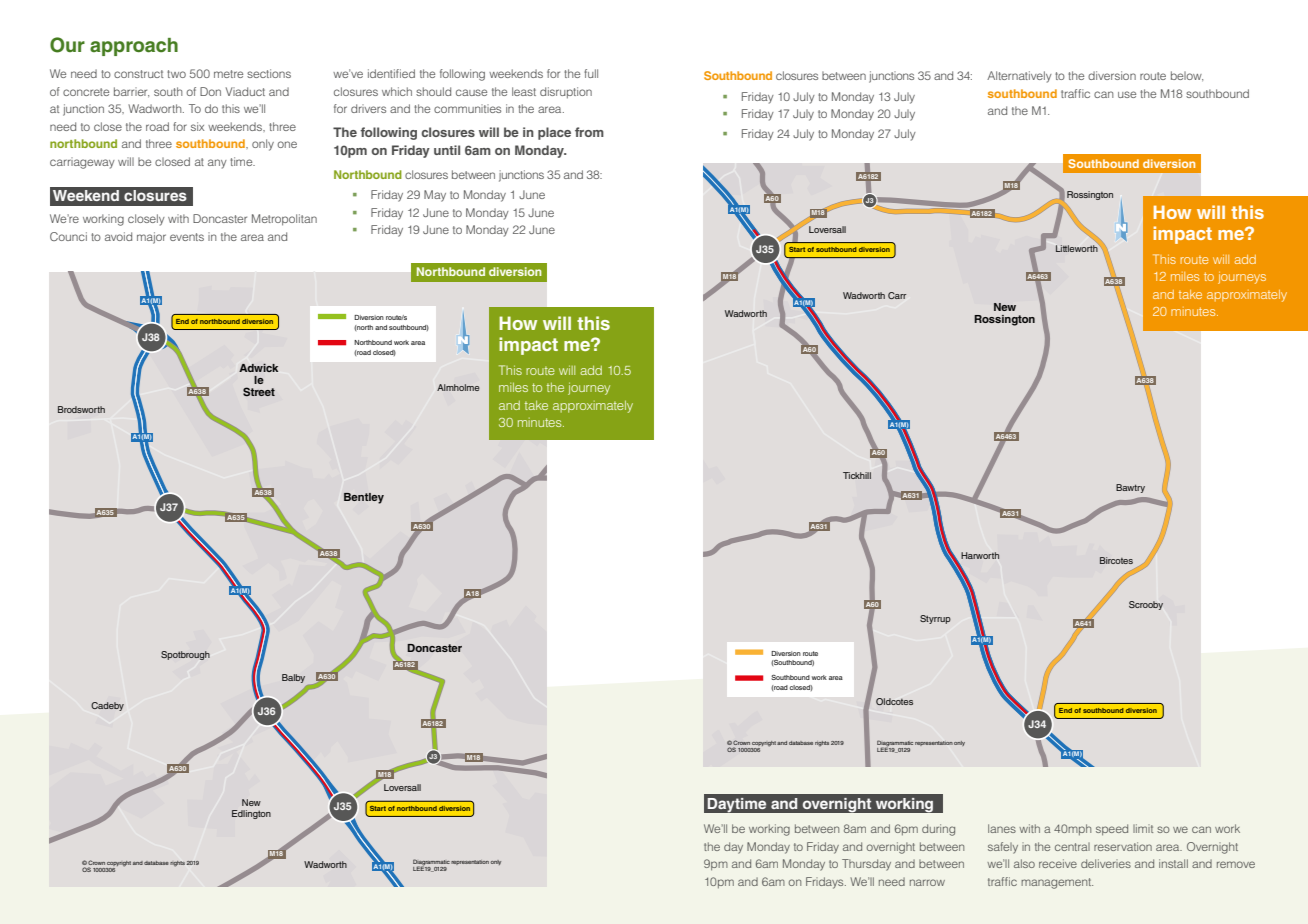 Image resolution: width=1308 pixels, height=924 pixels. I want to click on May, so click(435, 196).
